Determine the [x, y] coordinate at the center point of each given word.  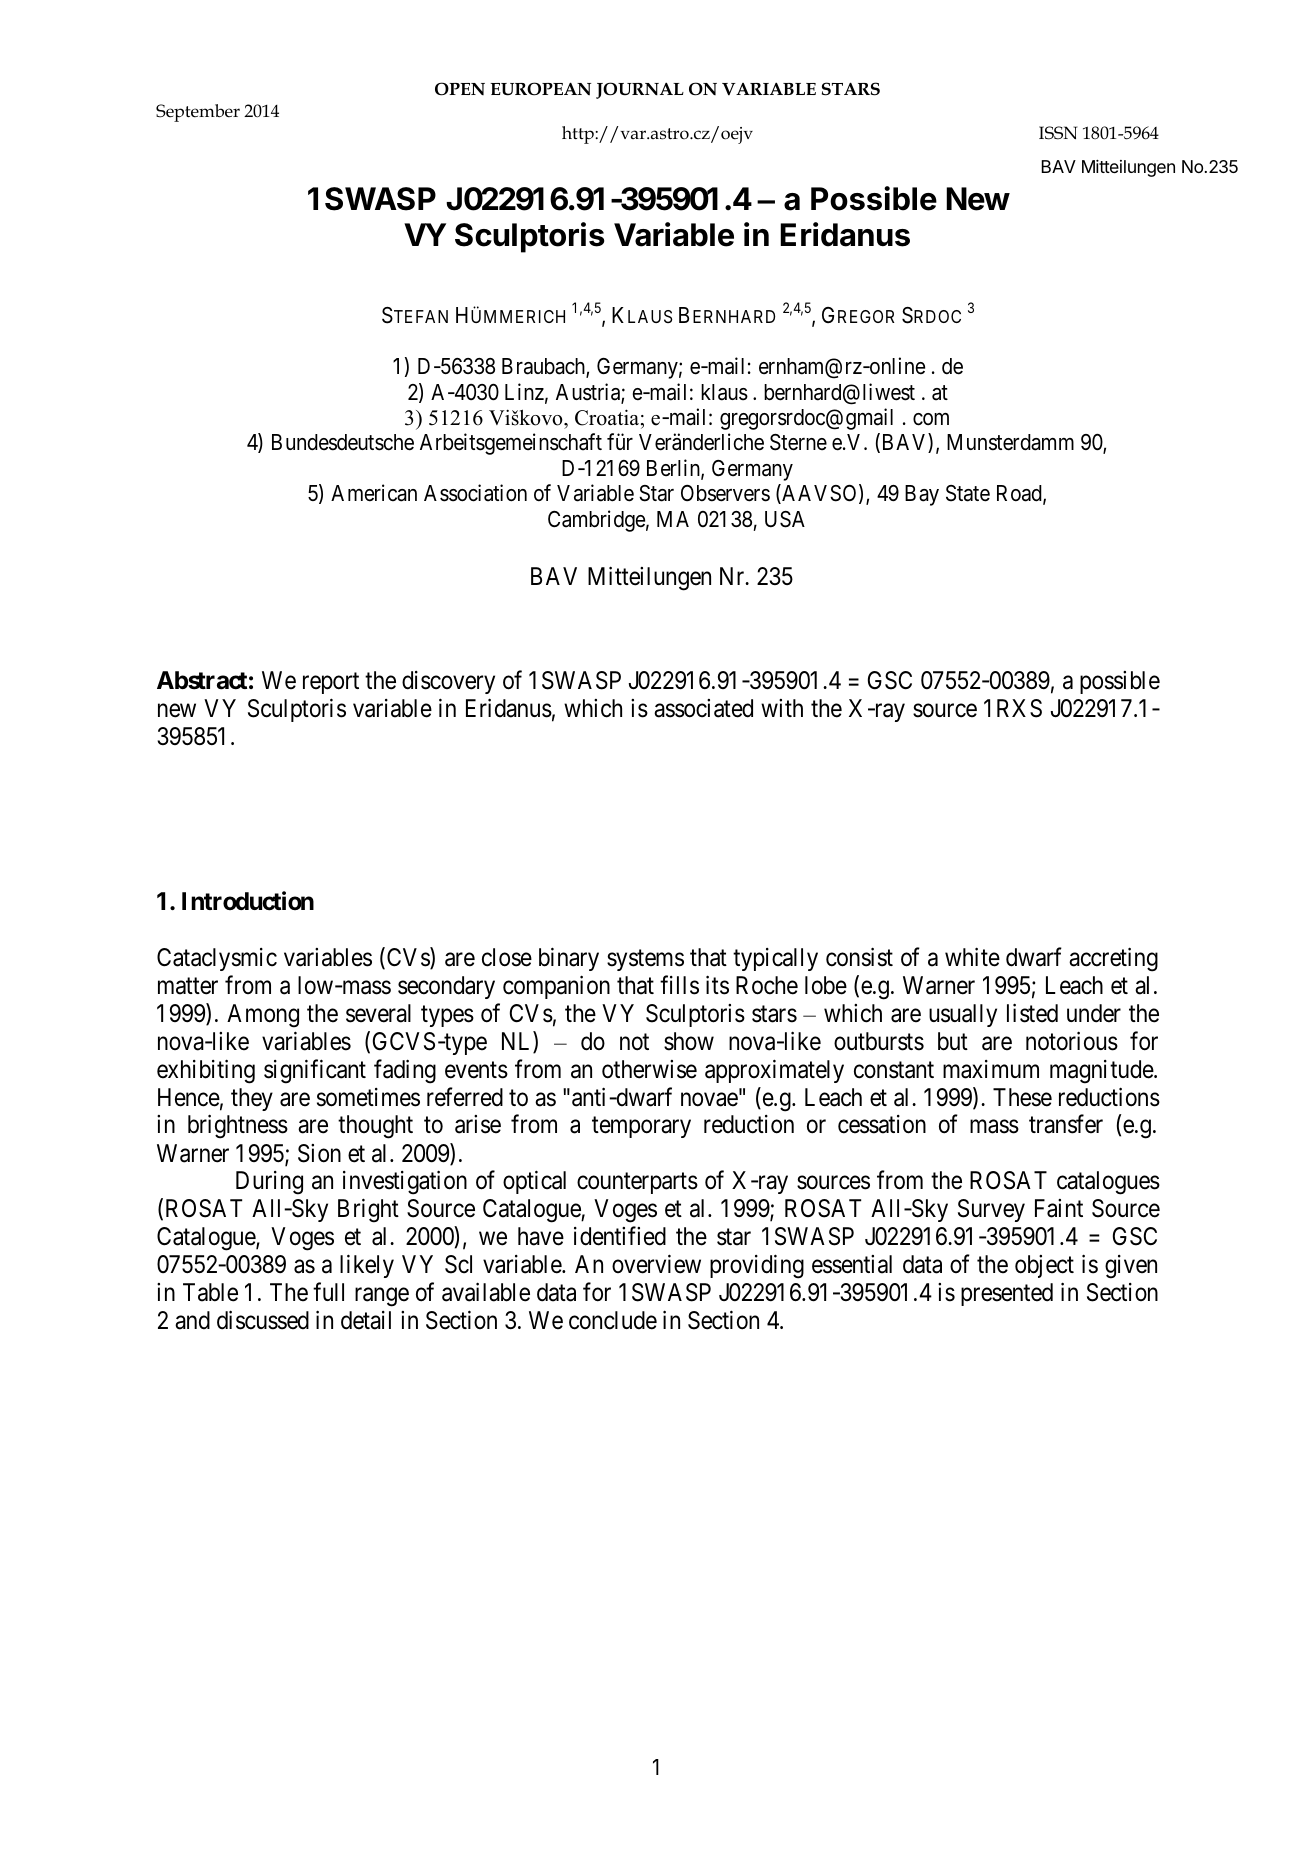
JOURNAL [640, 90]
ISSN [1058, 133]
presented [1007, 1294]
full [328, 1292]
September [198, 113]
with [782, 708]
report [331, 683]
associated [703, 708]
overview [656, 1264]
